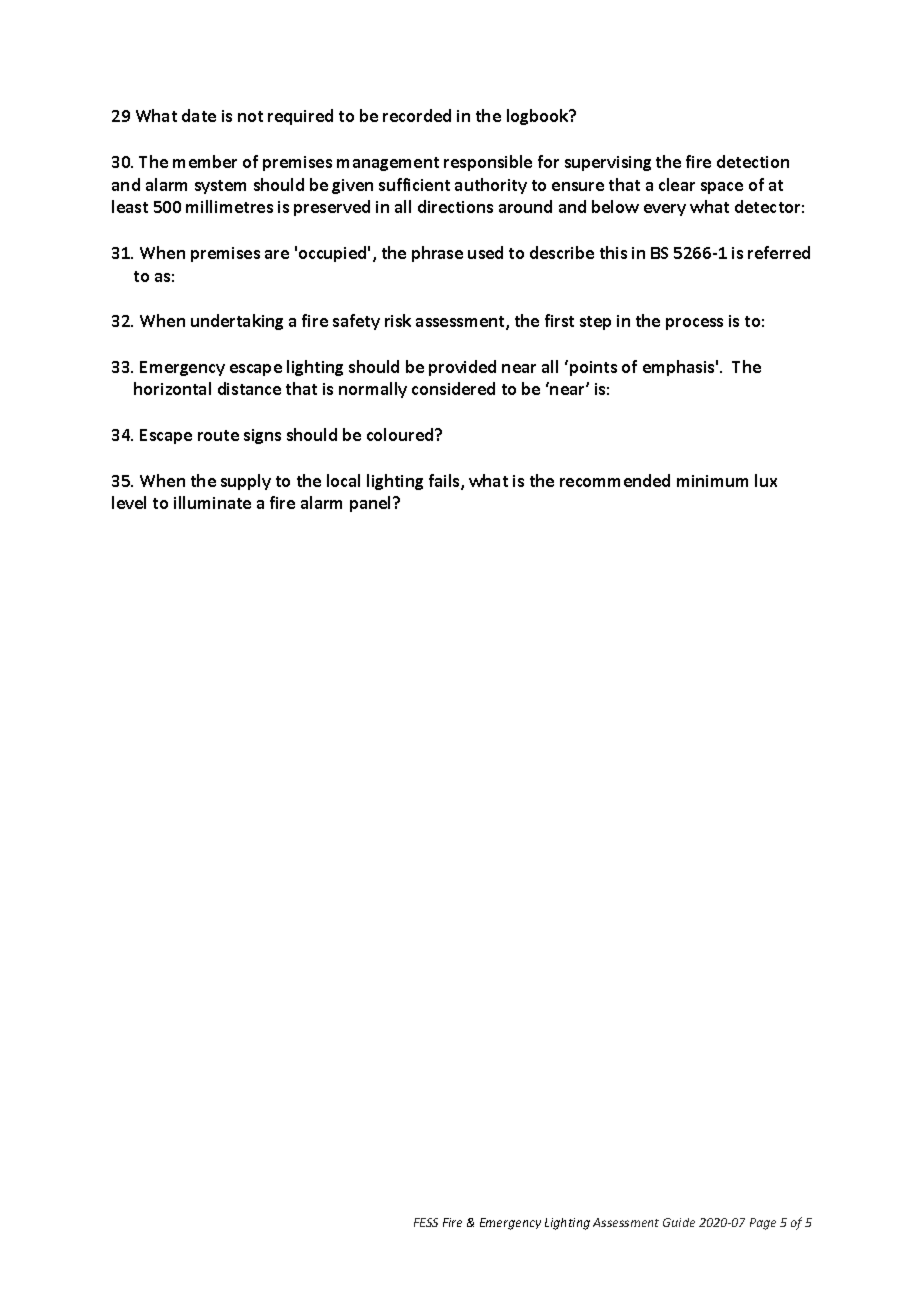 The height and width of the image is (1309, 924). Describe the element at coordinates (212, 502) in the image. I see `illuminate` at that location.
